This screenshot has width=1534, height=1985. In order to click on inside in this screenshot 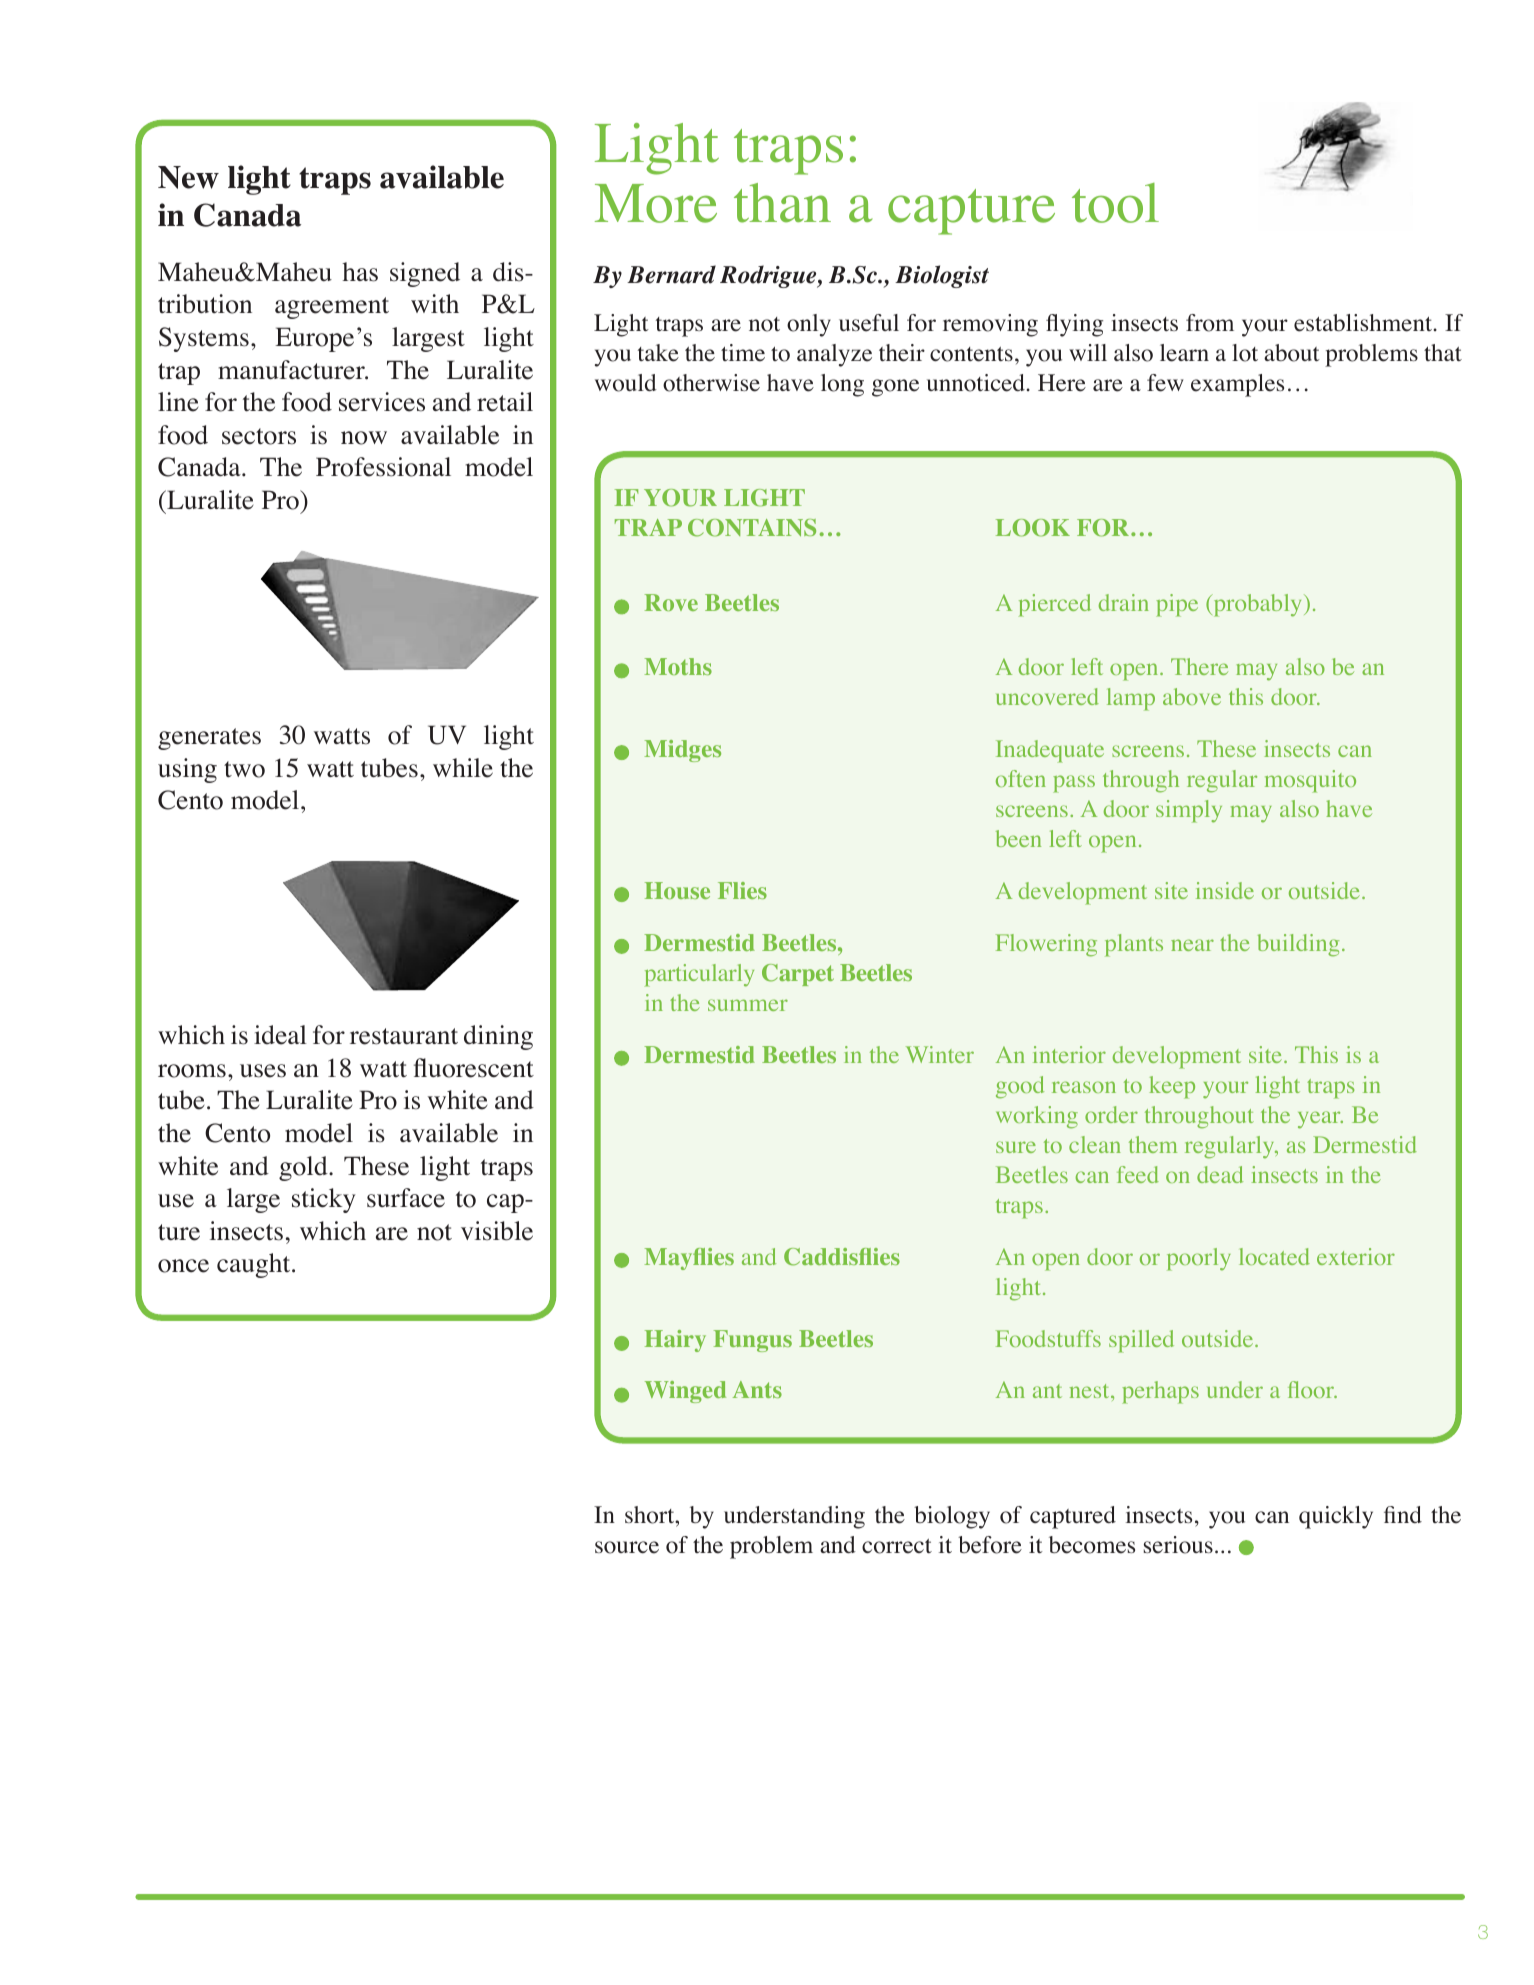, I will do `click(1225, 890)`.
